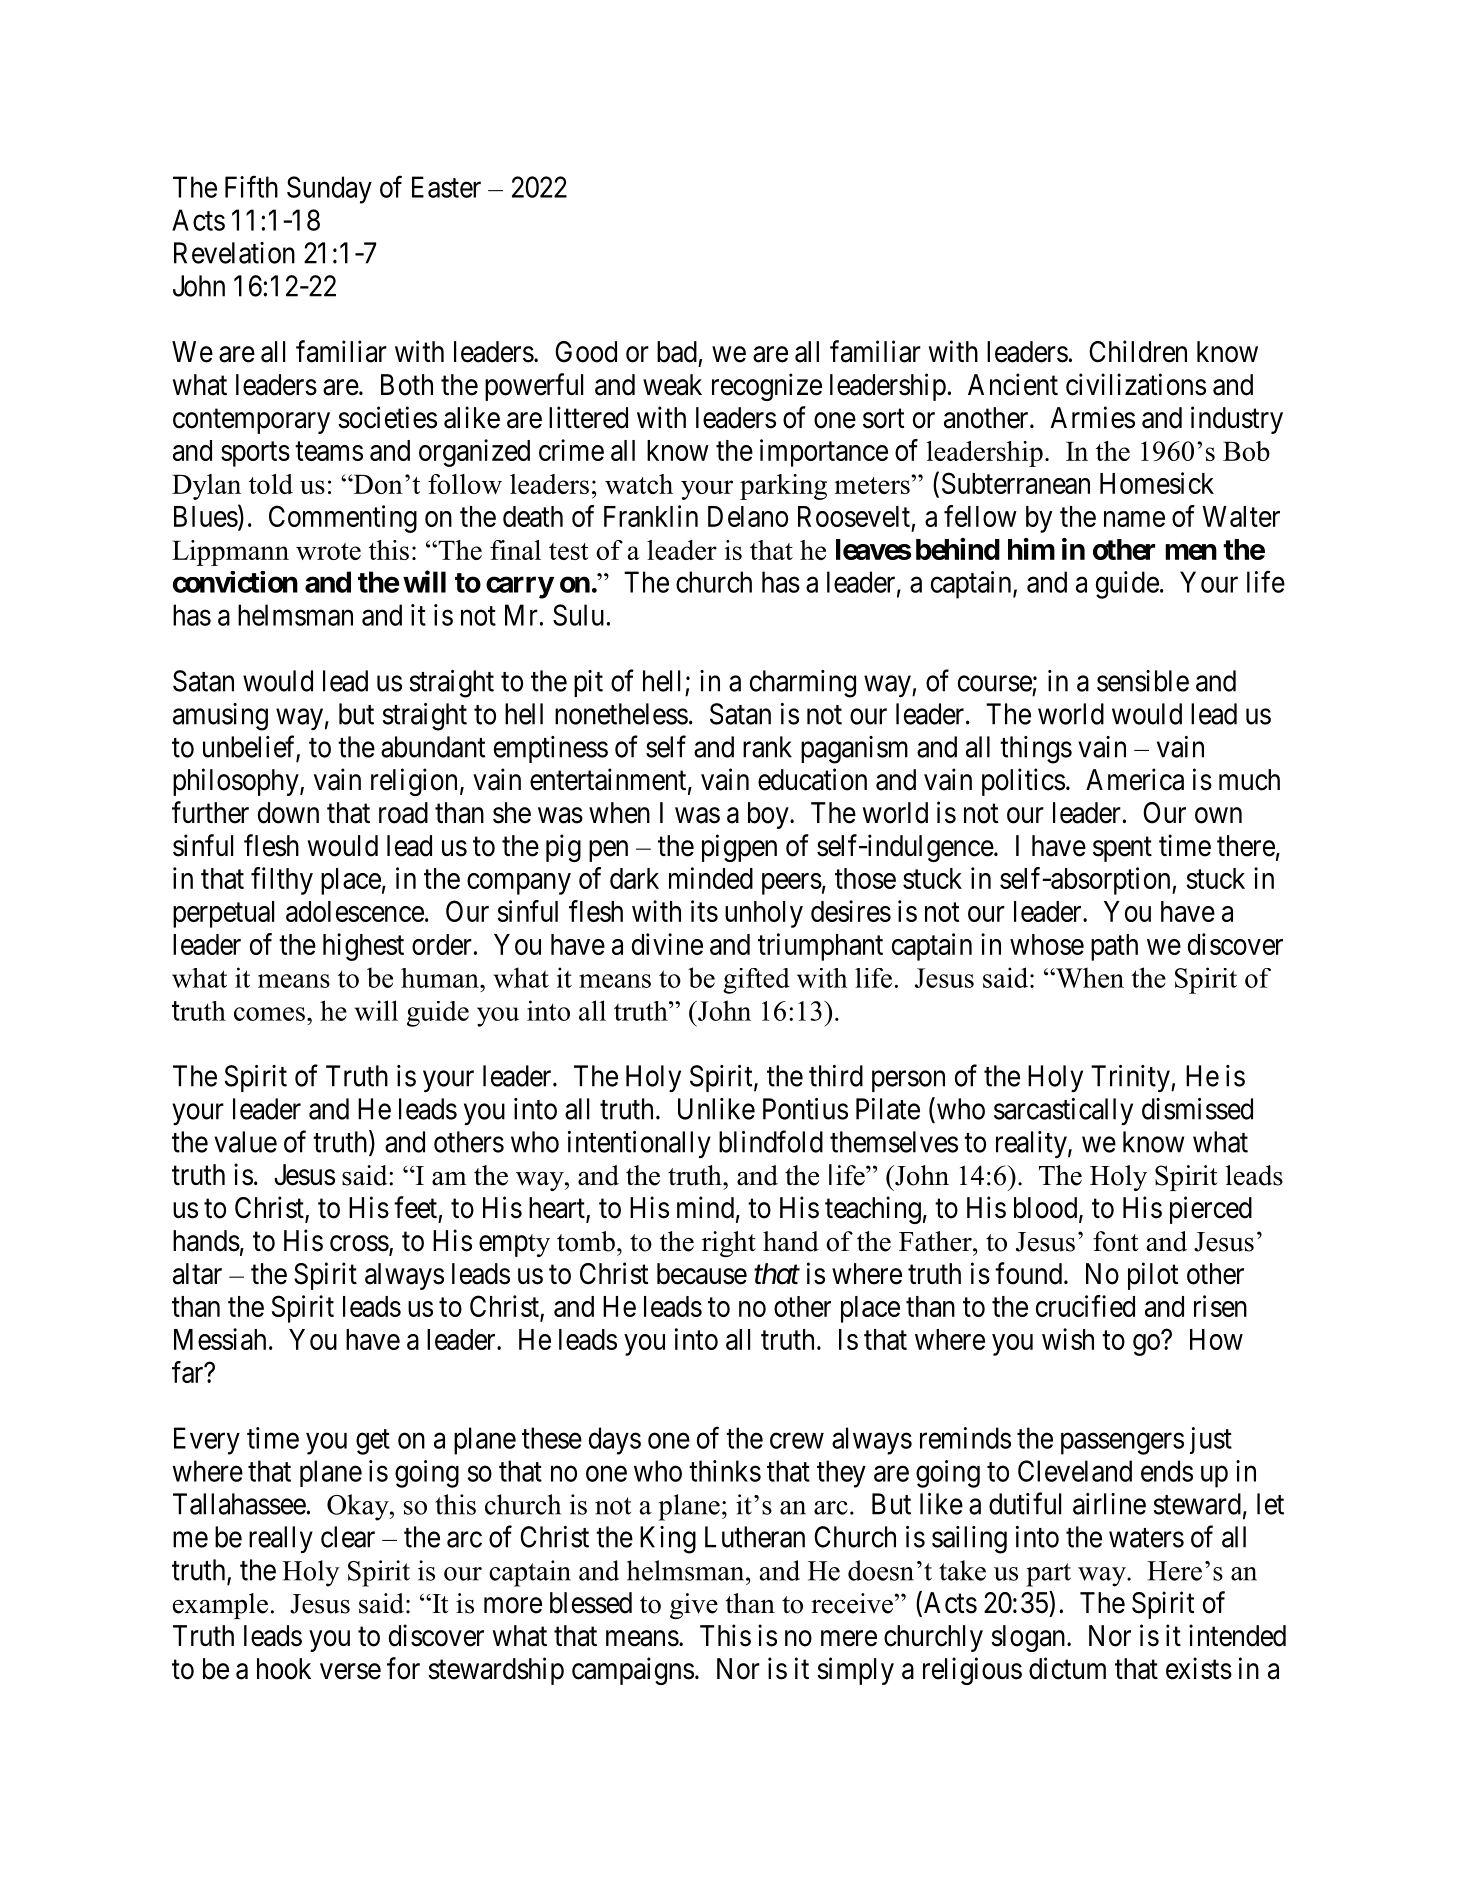 The width and height of the image is (1459, 1889). What do you see at coordinates (1143, 681) in the image?
I see `sensible` at bounding box center [1143, 681].
